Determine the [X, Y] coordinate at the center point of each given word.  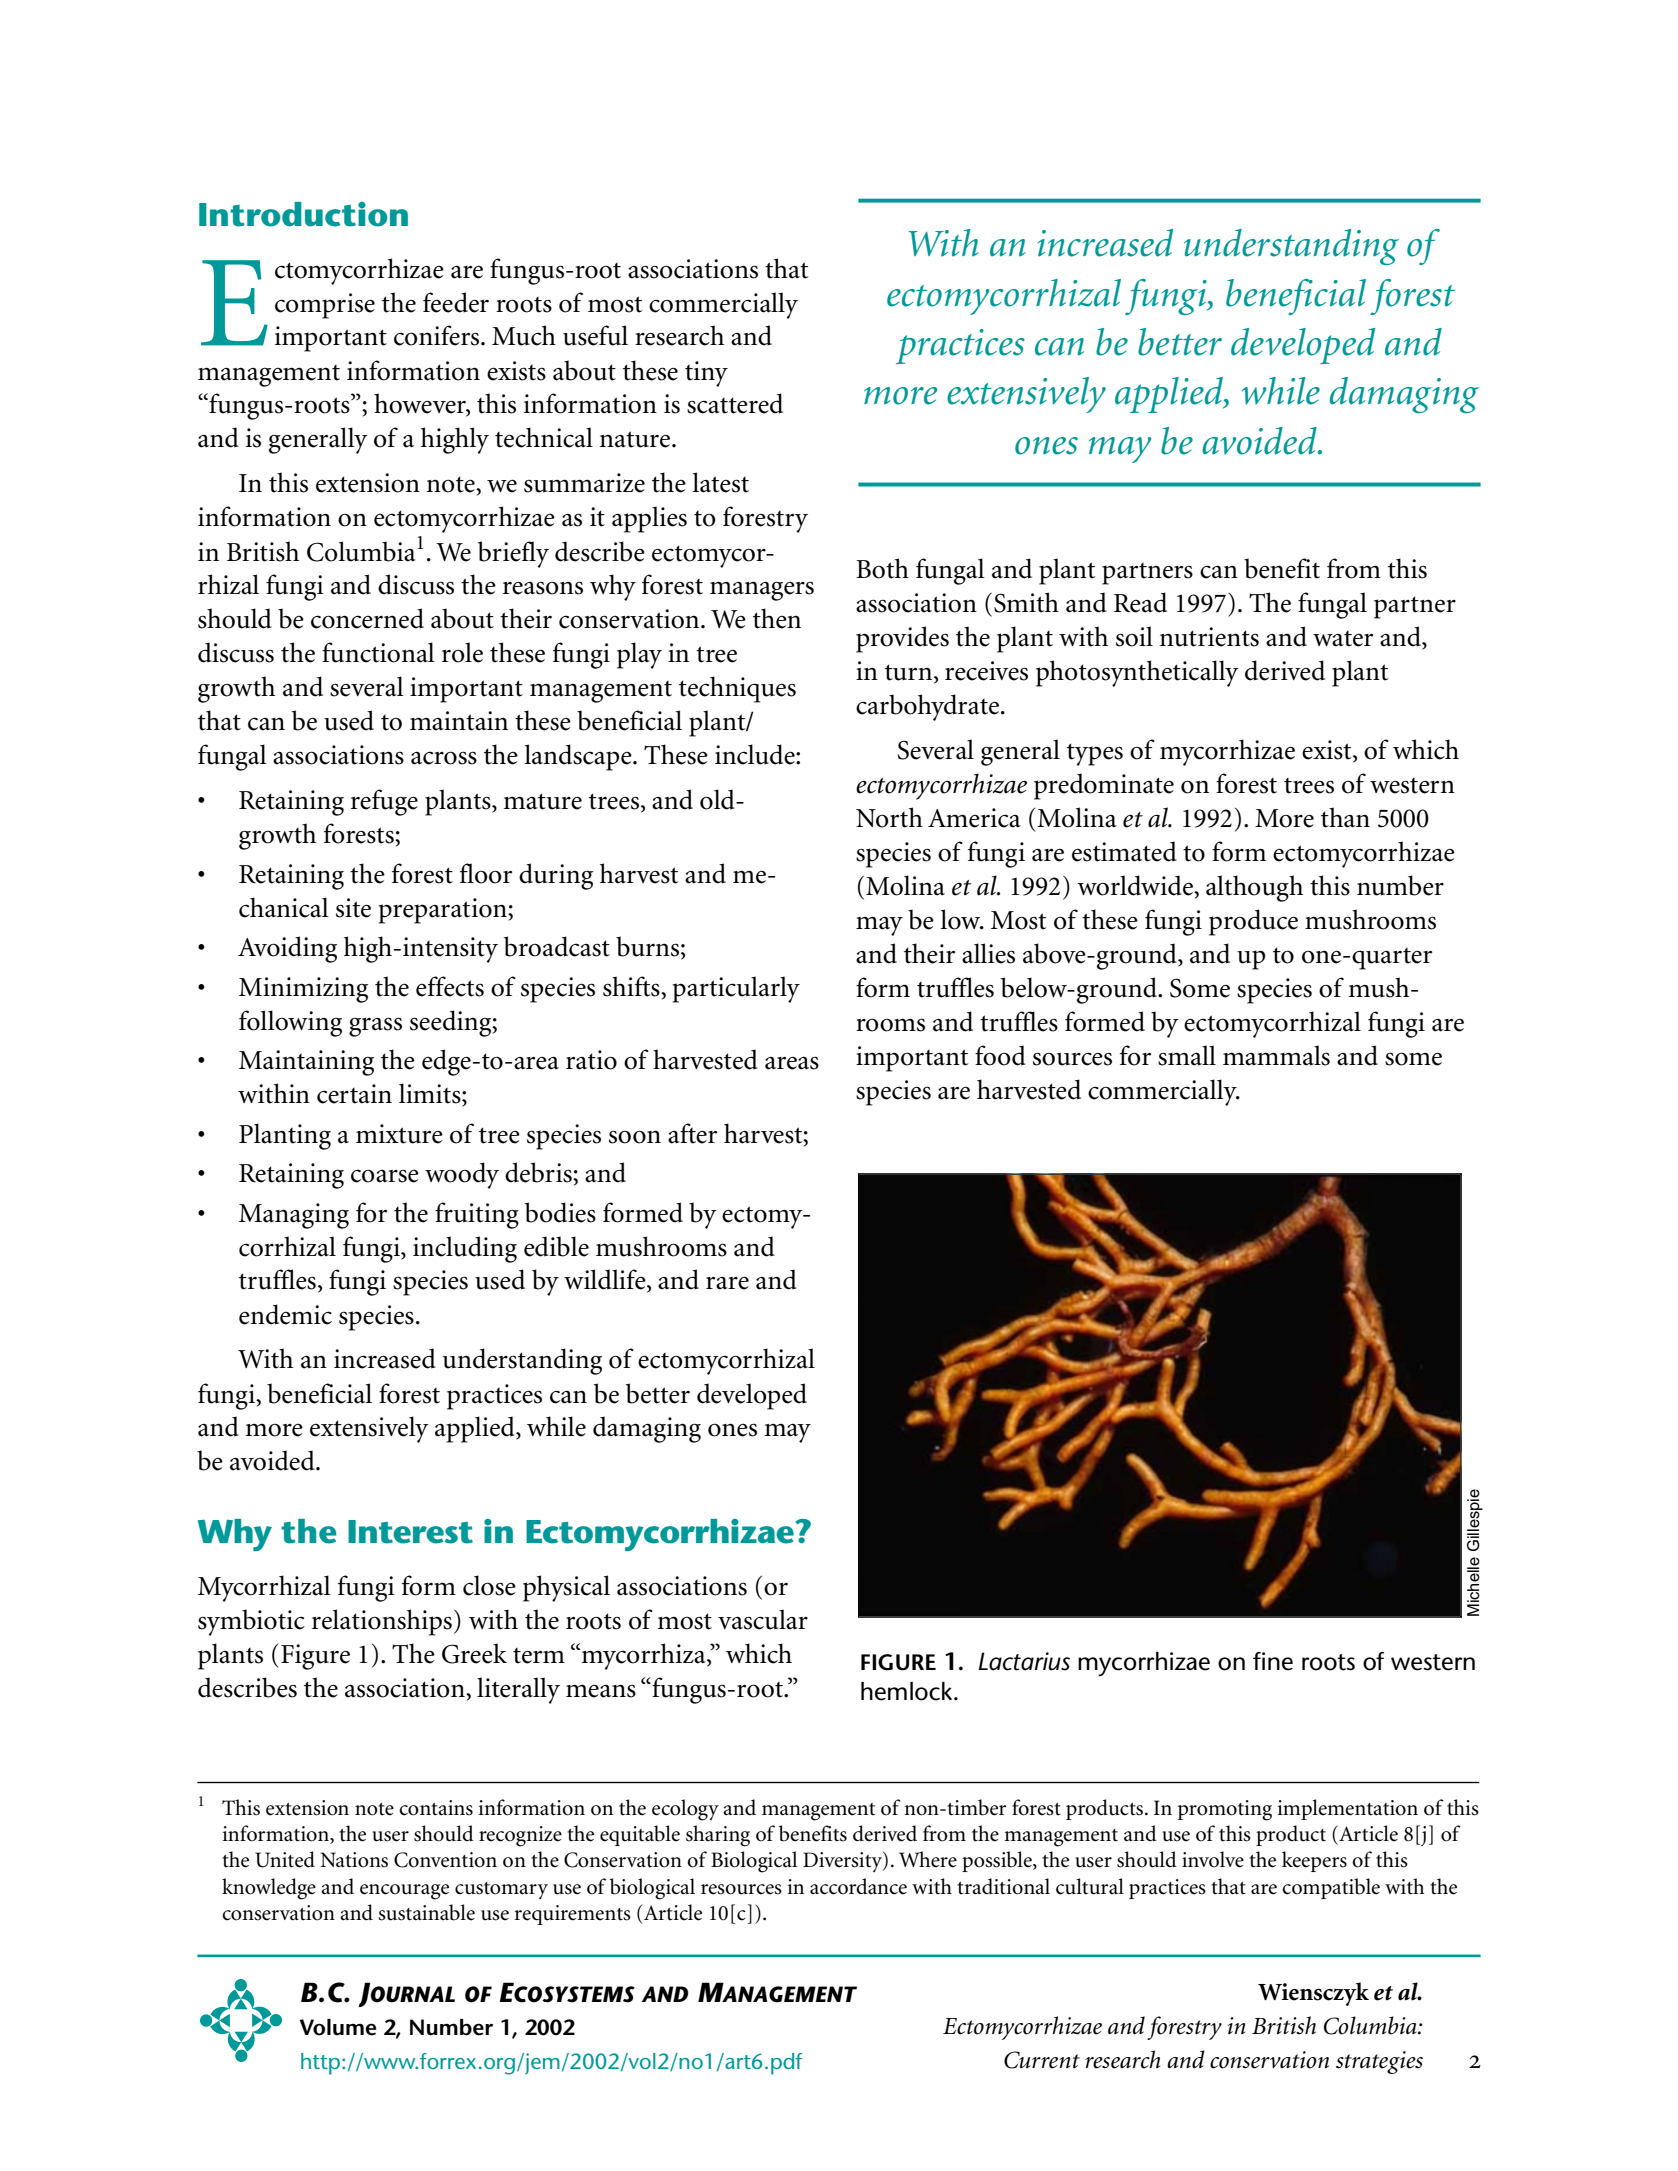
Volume [338, 2027]
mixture [399, 1134]
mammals [1276, 1055]
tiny [706, 374]
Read [1140, 602]
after [692, 1133]
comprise [325, 306]
